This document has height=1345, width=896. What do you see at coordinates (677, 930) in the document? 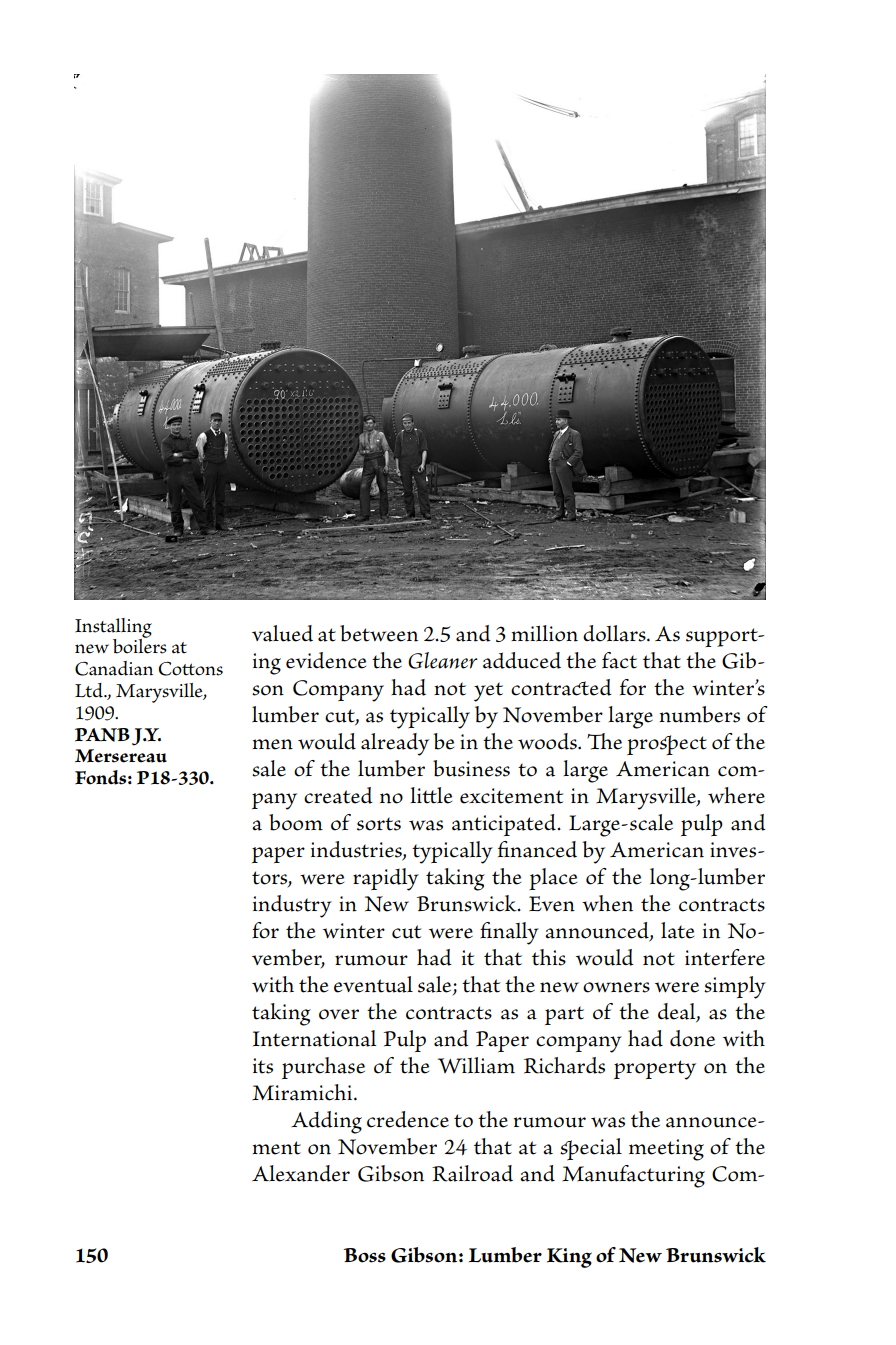
I see `late` at bounding box center [677, 930].
